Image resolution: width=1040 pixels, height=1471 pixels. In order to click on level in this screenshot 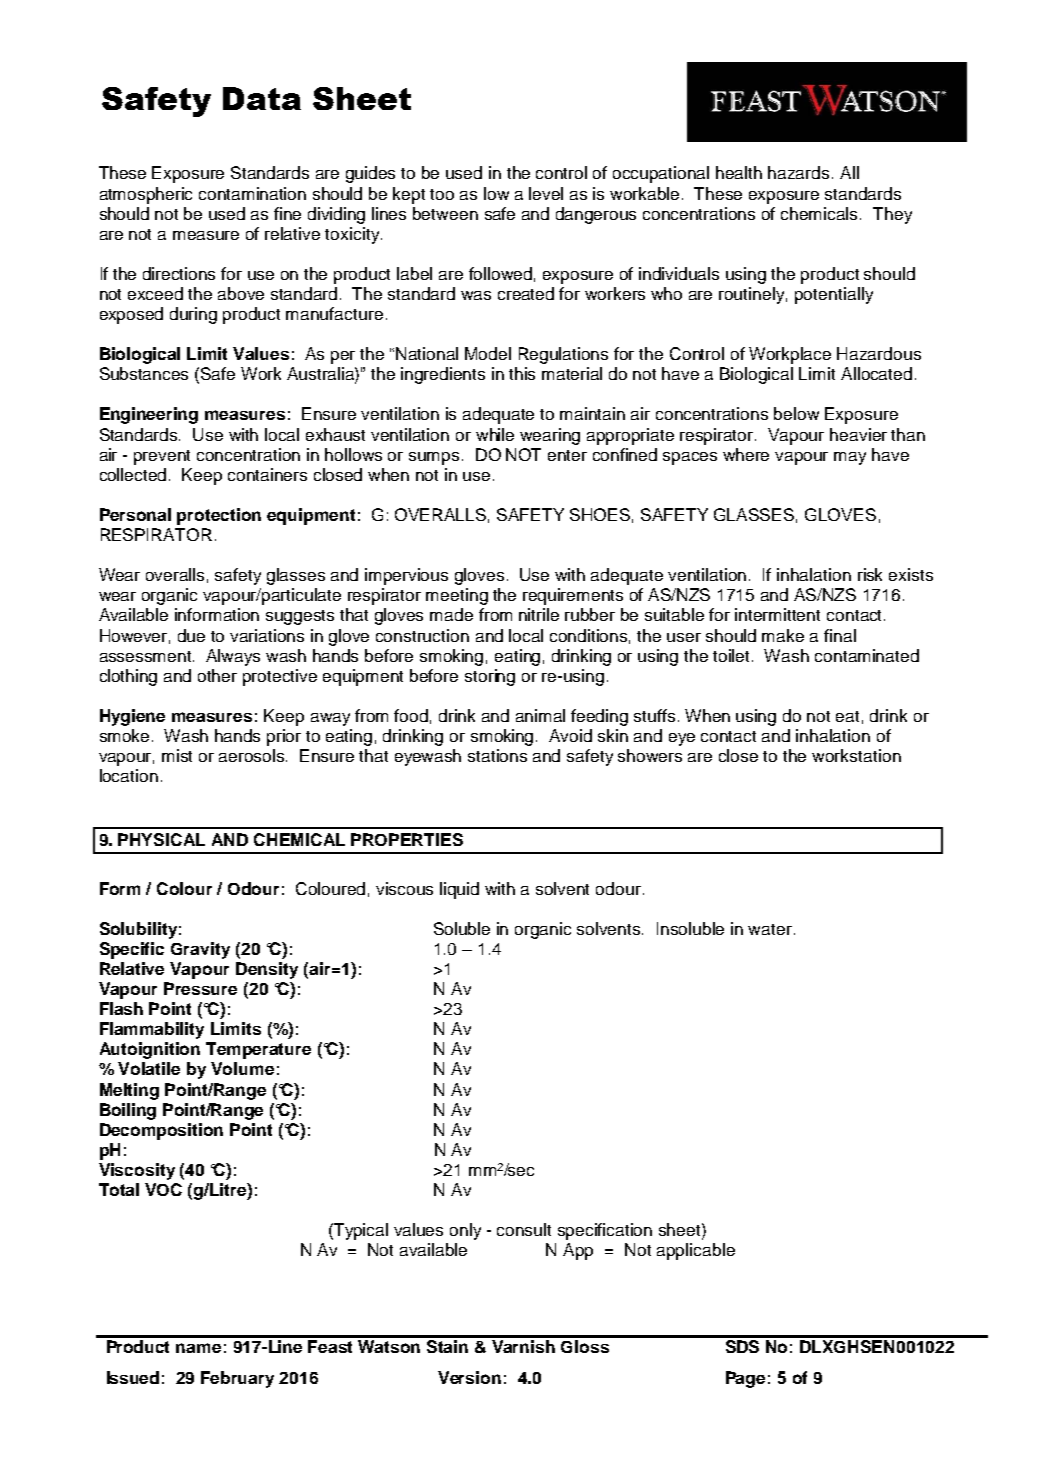, I will do `click(546, 193)`.
